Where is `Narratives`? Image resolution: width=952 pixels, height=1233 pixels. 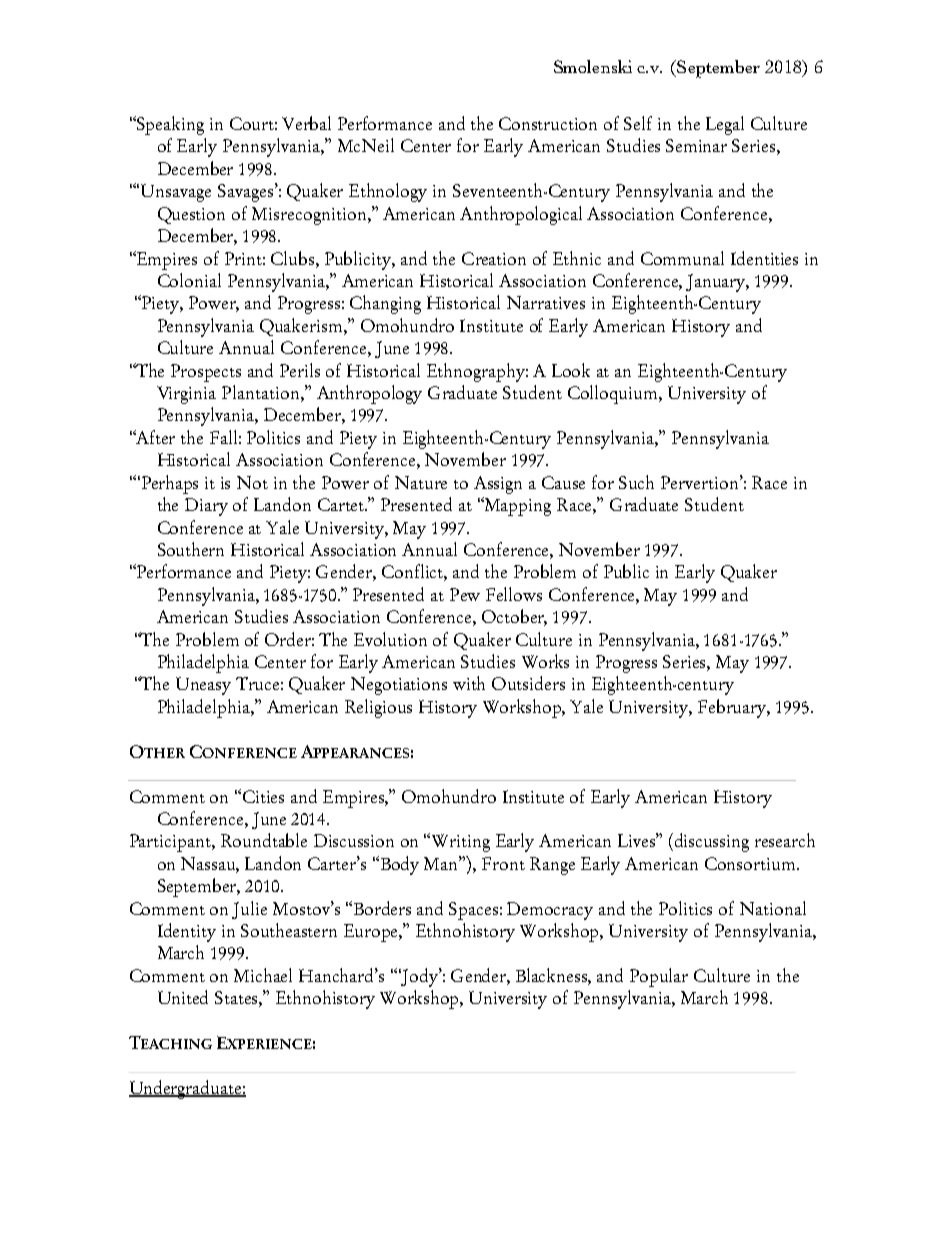 Narratives is located at coordinates (546, 302).
